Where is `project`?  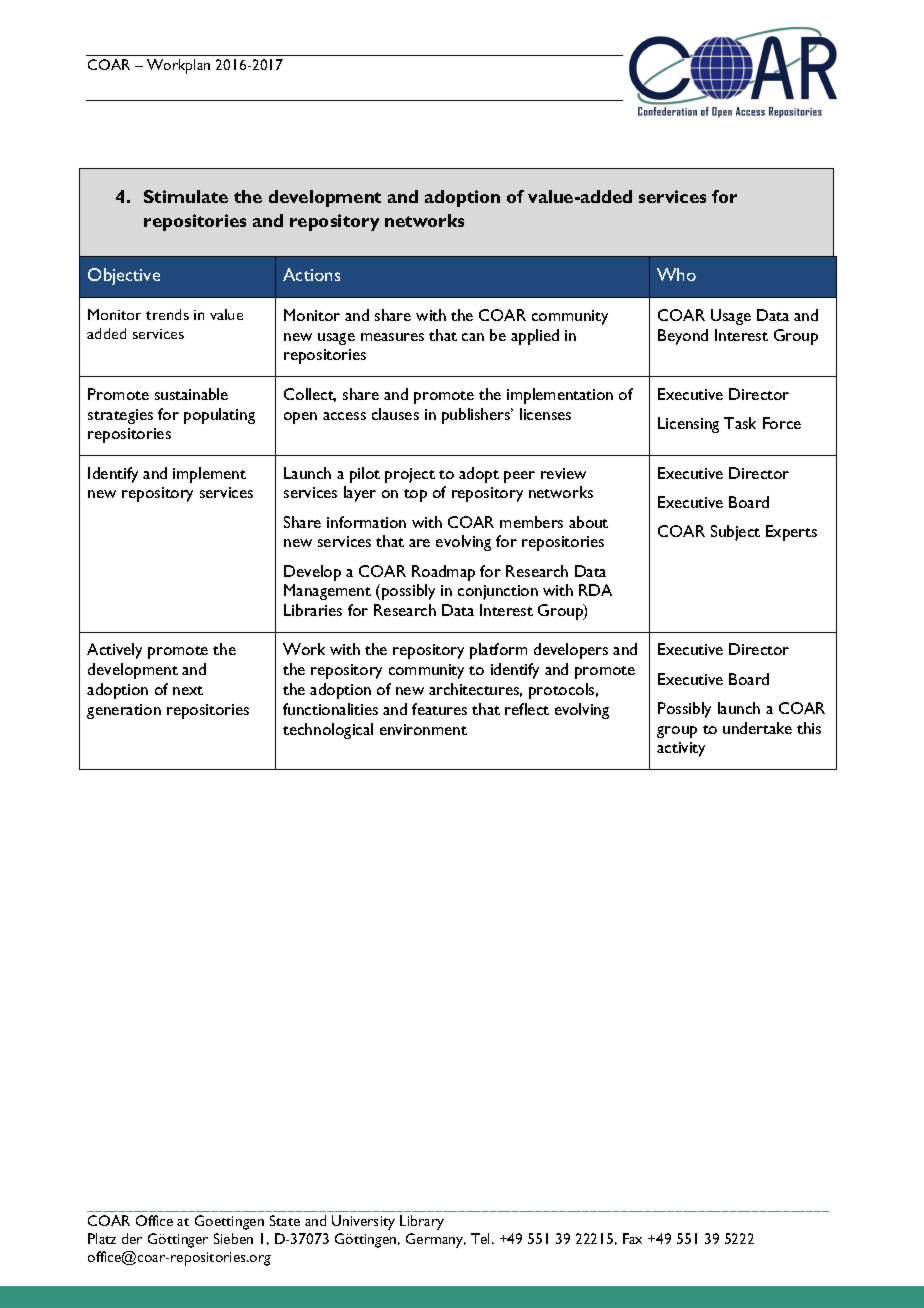 project is located at coordinates (410, 475).
